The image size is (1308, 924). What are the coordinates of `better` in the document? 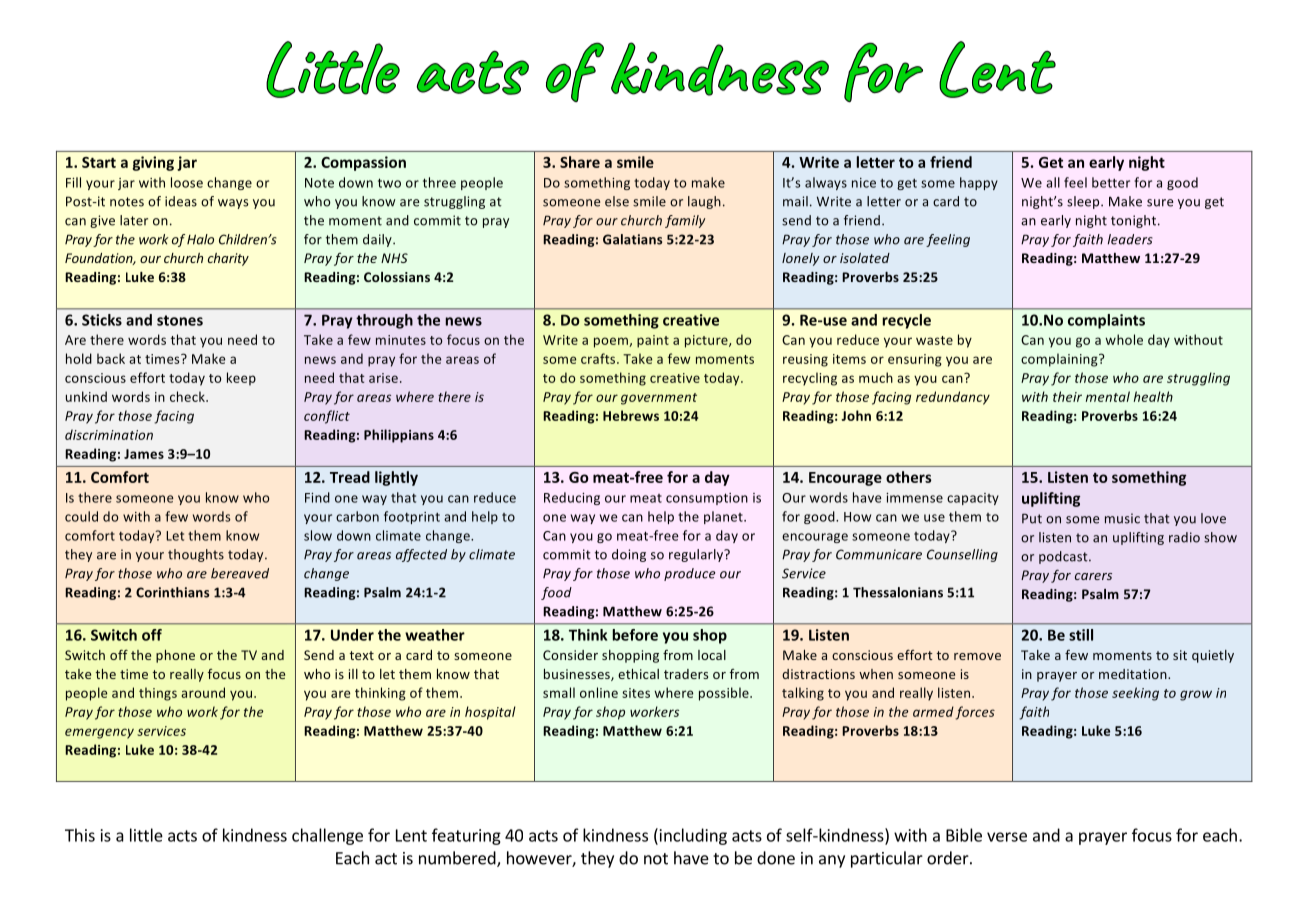 It's located at (1111, 182).
